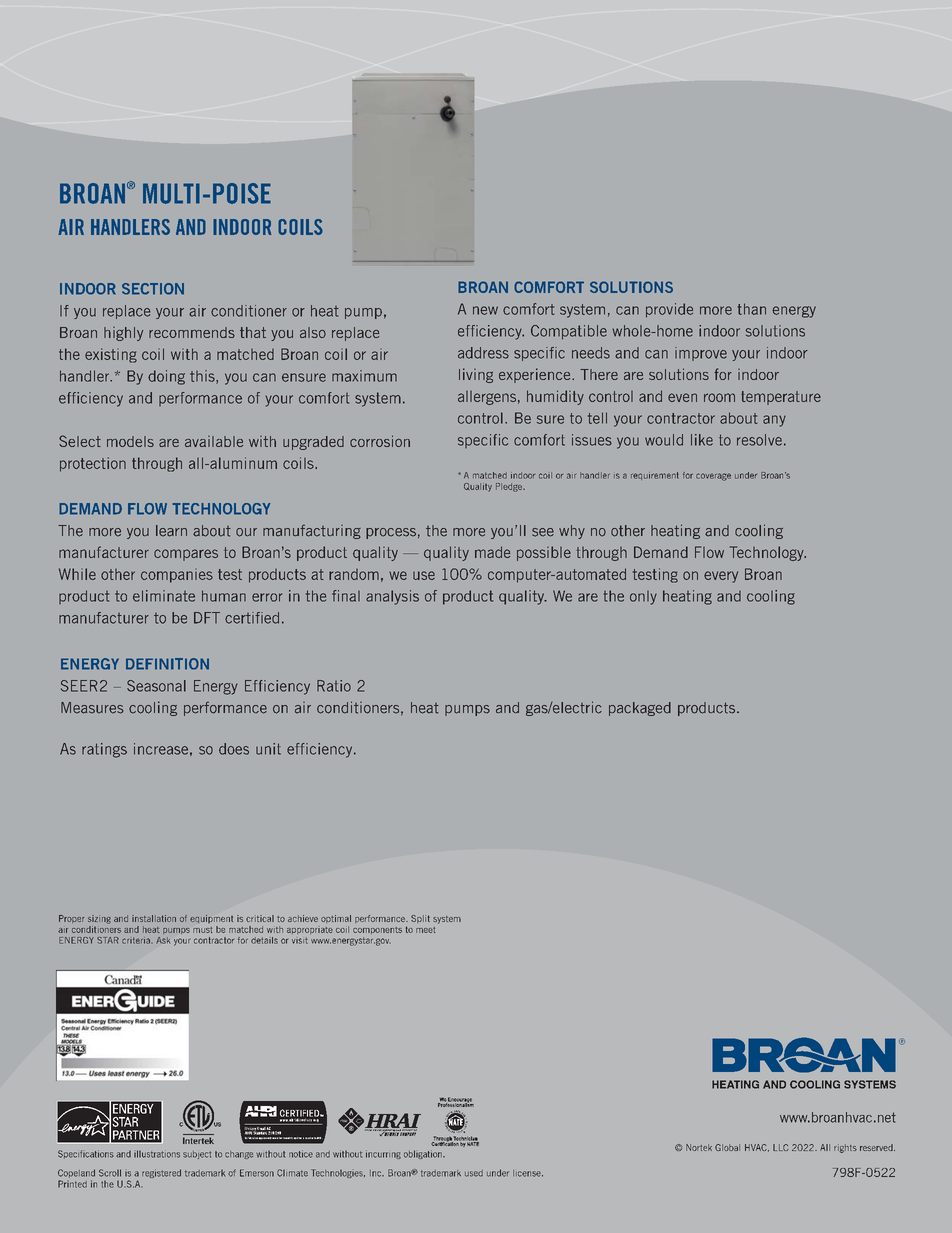 This screenshot has width=952, height=1233. What do you see at coordinates (640, 709) in the screenshot?
I see `packaged` at bounding box center [640, 709].
